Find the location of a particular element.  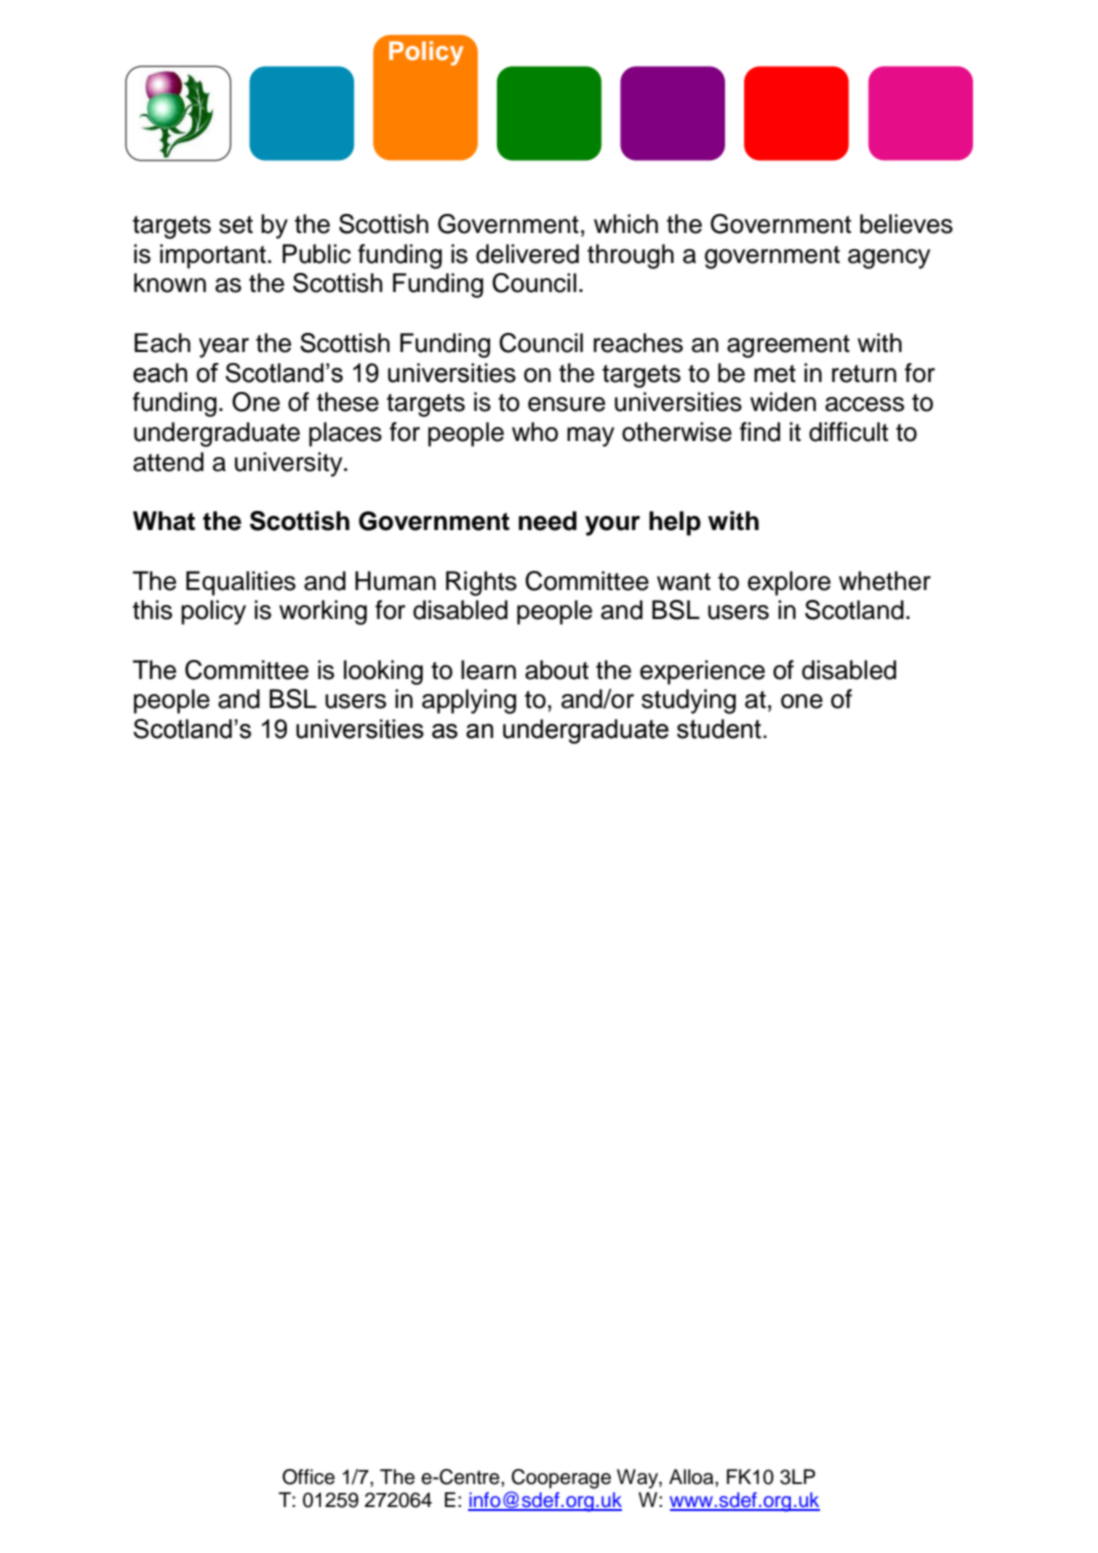

Equalities is located at coordinates (241, 583).
